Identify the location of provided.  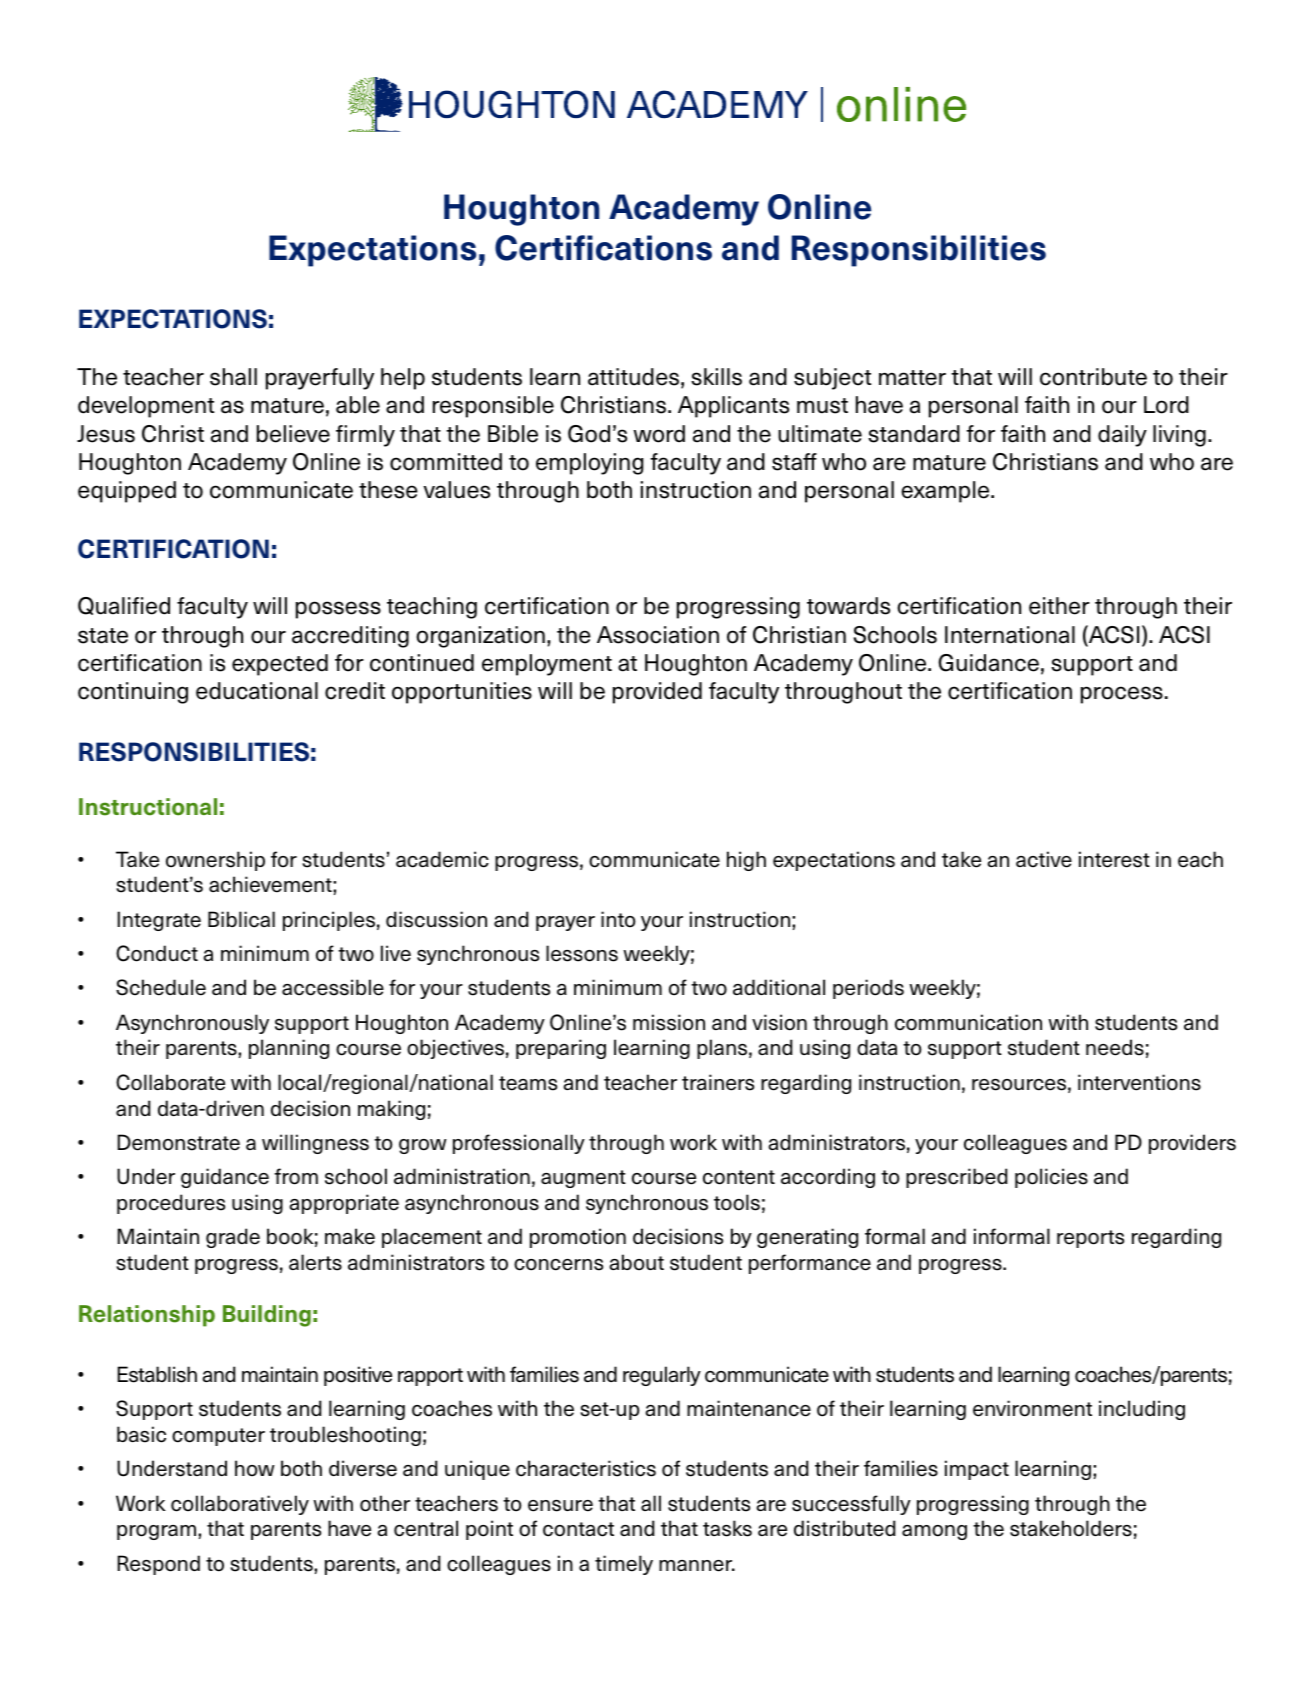
(657, 693).
